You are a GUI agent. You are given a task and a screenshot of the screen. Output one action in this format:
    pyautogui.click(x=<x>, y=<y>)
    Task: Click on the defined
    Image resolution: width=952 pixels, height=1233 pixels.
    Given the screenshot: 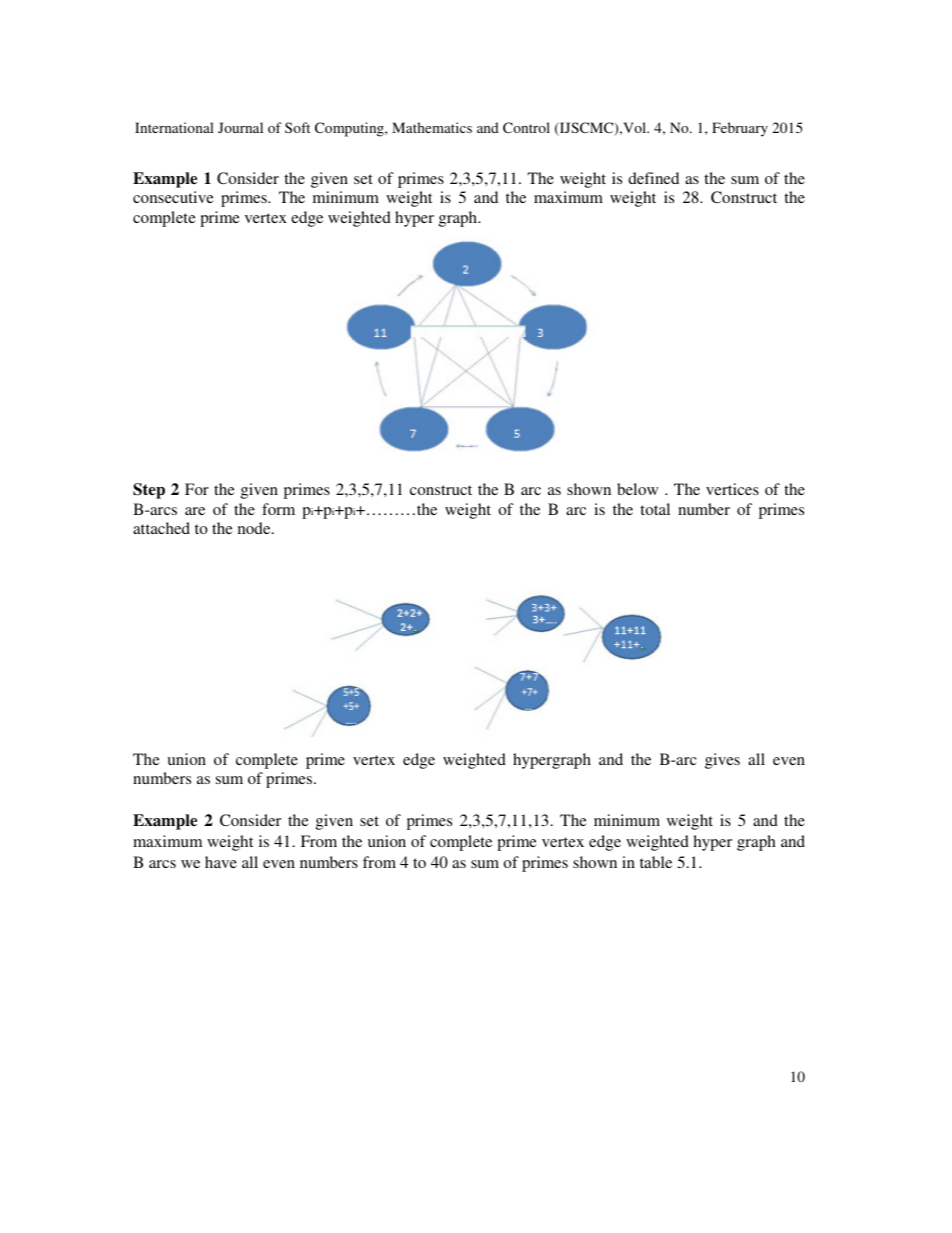 What is the action you would take?
    pyautogui.click(x=653, y=178)
